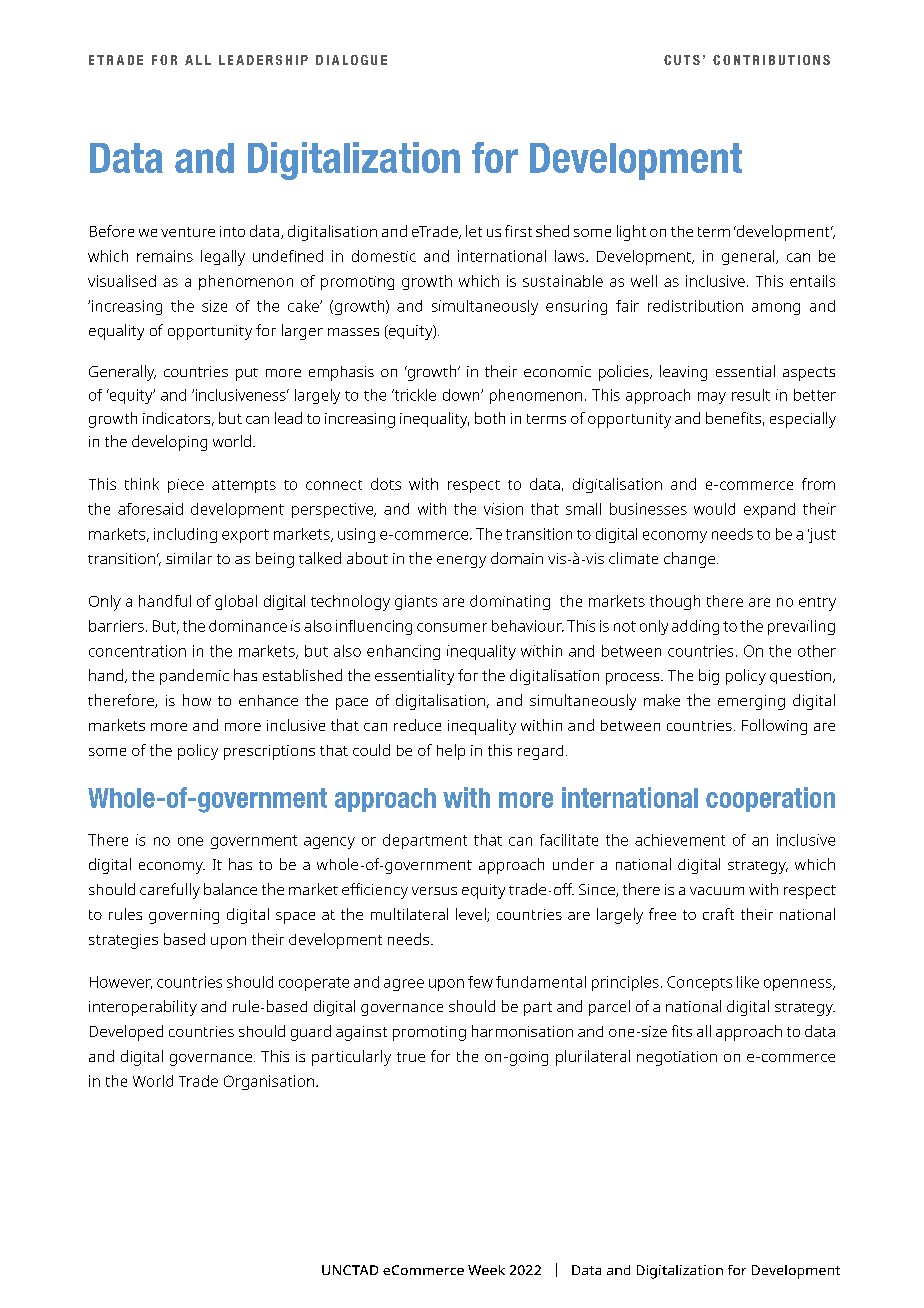  I want to click on venture, so click(188, 232).
